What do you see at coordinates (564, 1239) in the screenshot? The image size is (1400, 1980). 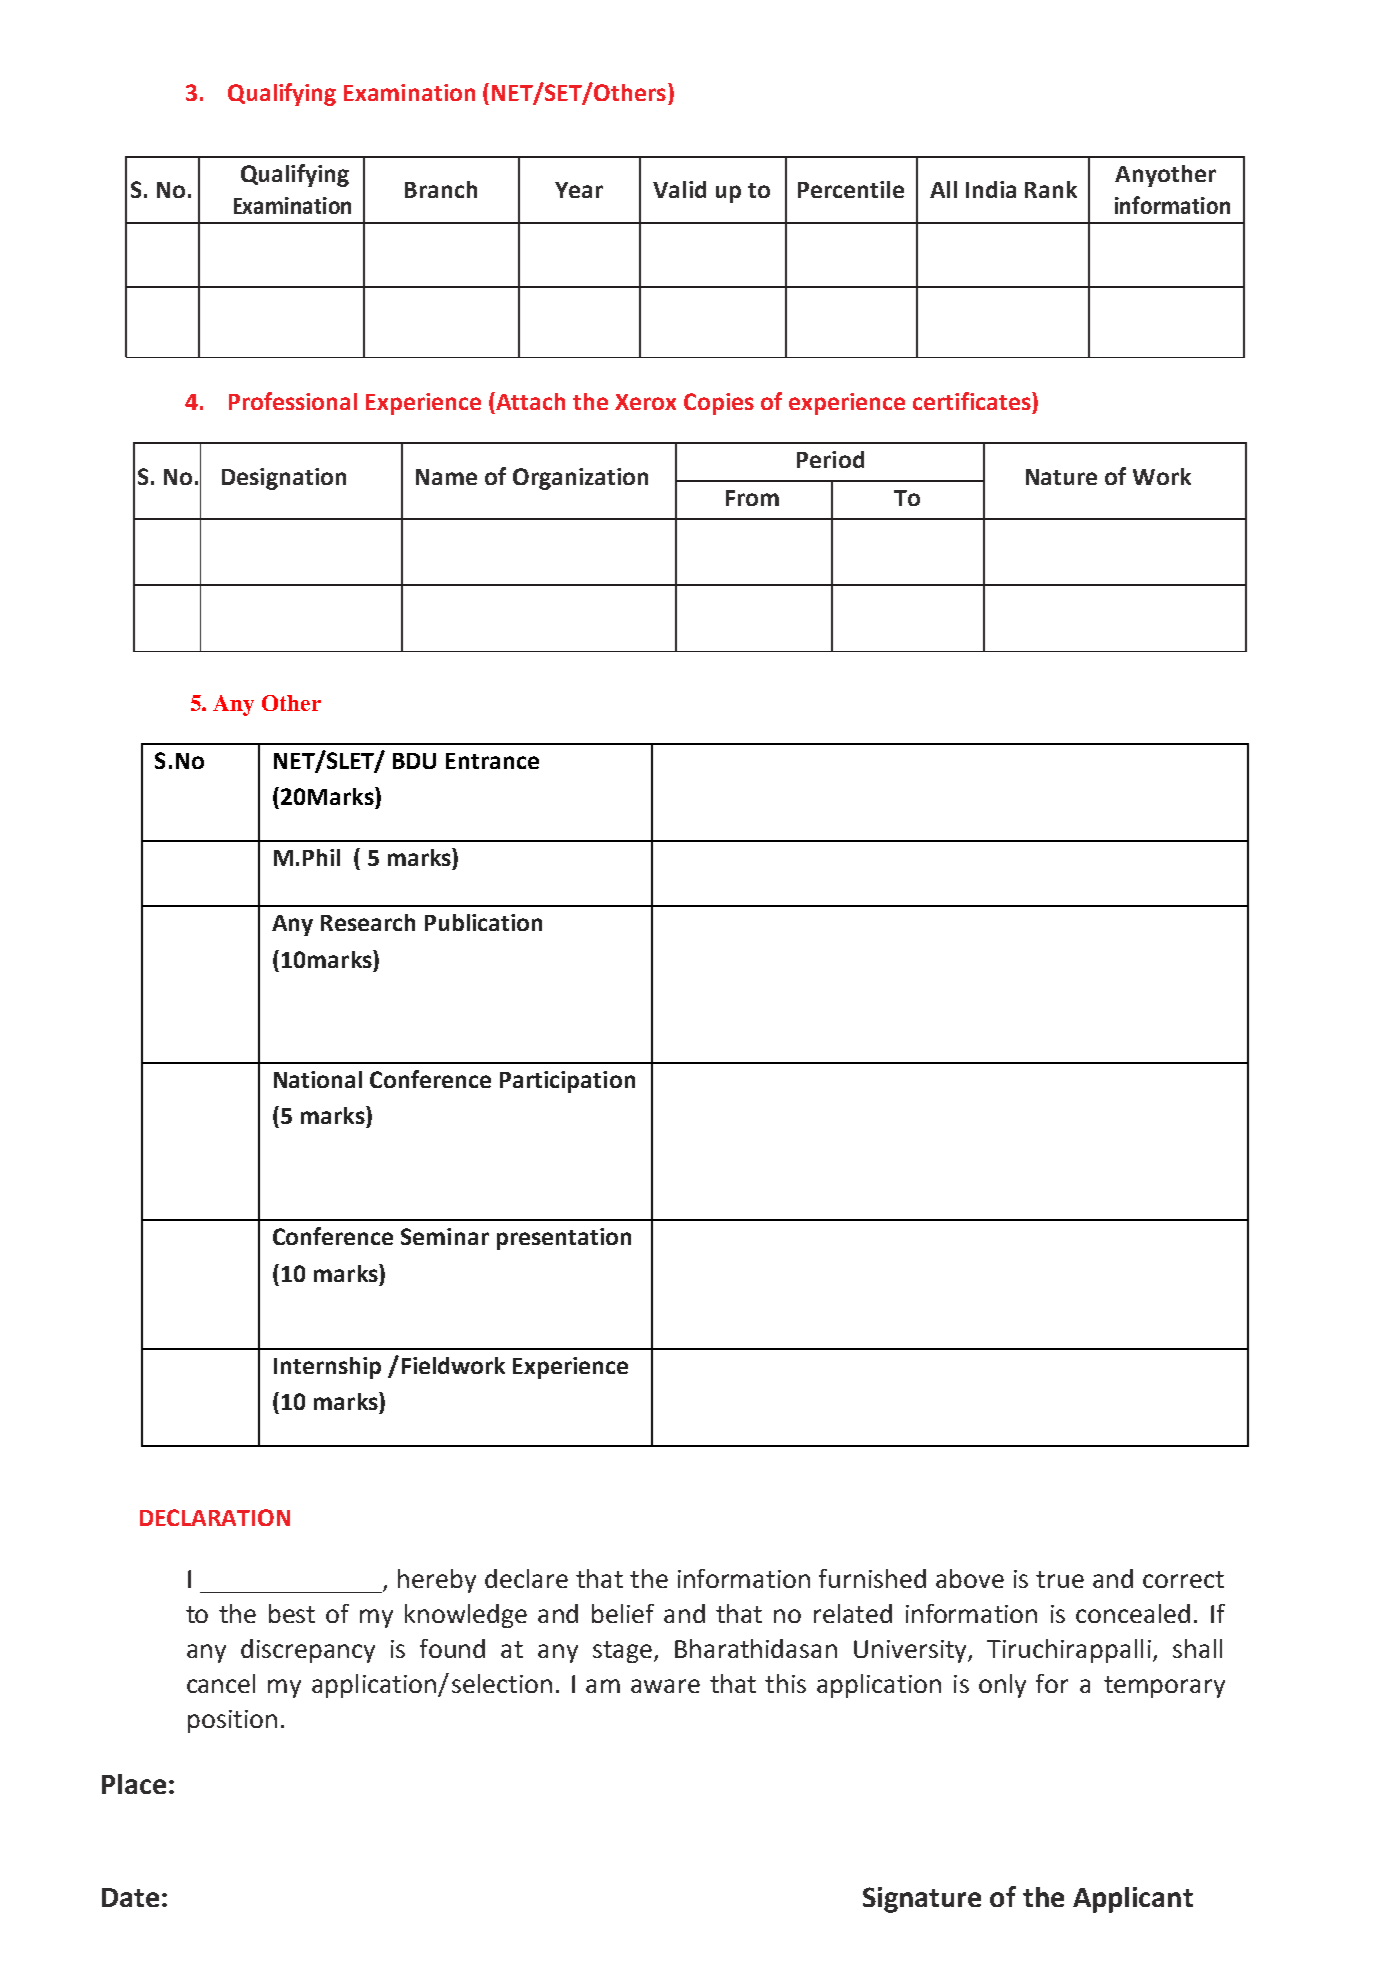 I see `presentation` at bounding box center [564, 1239].
